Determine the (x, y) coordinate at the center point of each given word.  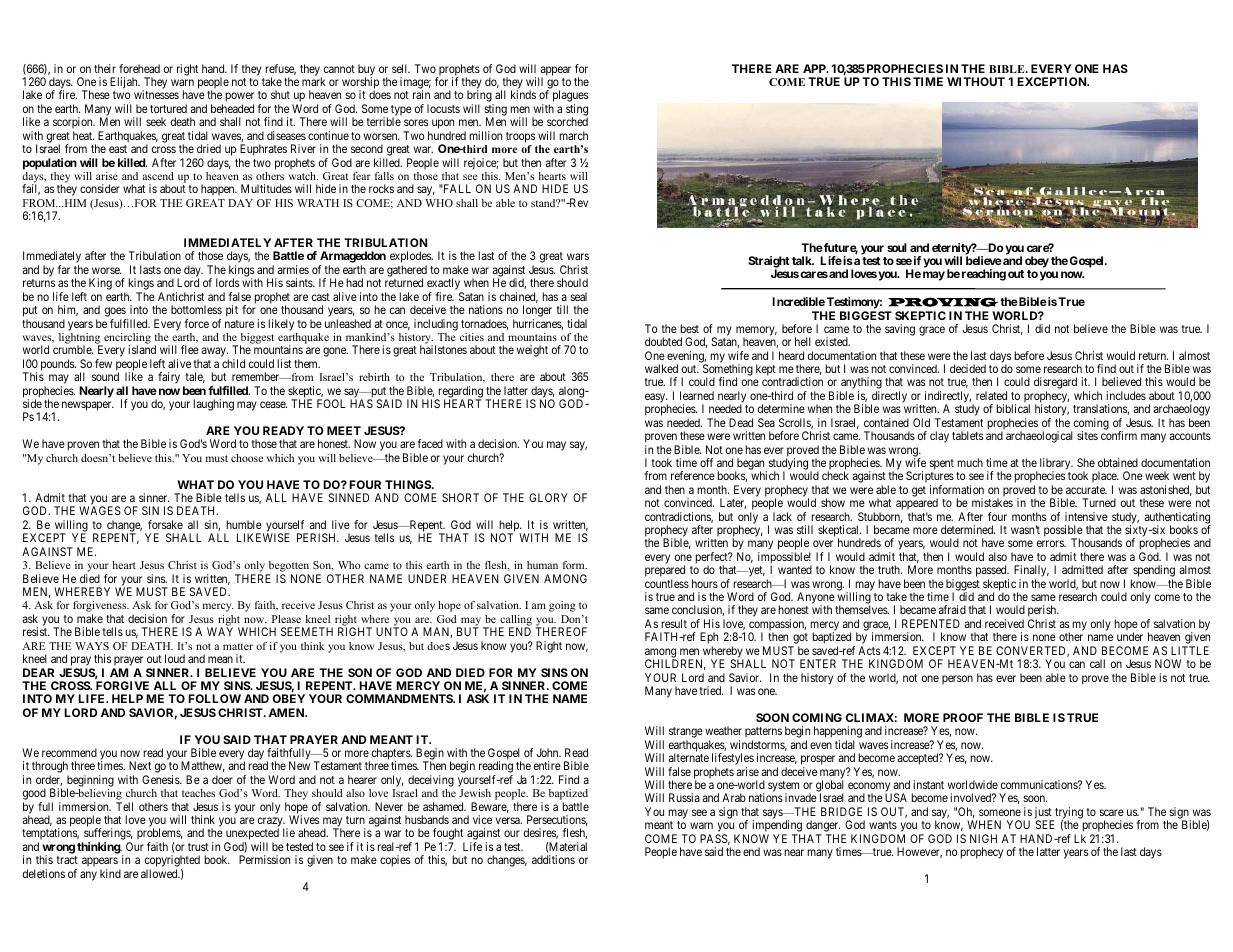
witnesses (156, 94)
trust (198, 847)
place (1105, 478)
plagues (570, 97)
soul (897, 247)
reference (693, 475)
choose (247, 458)
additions (553, 859)
